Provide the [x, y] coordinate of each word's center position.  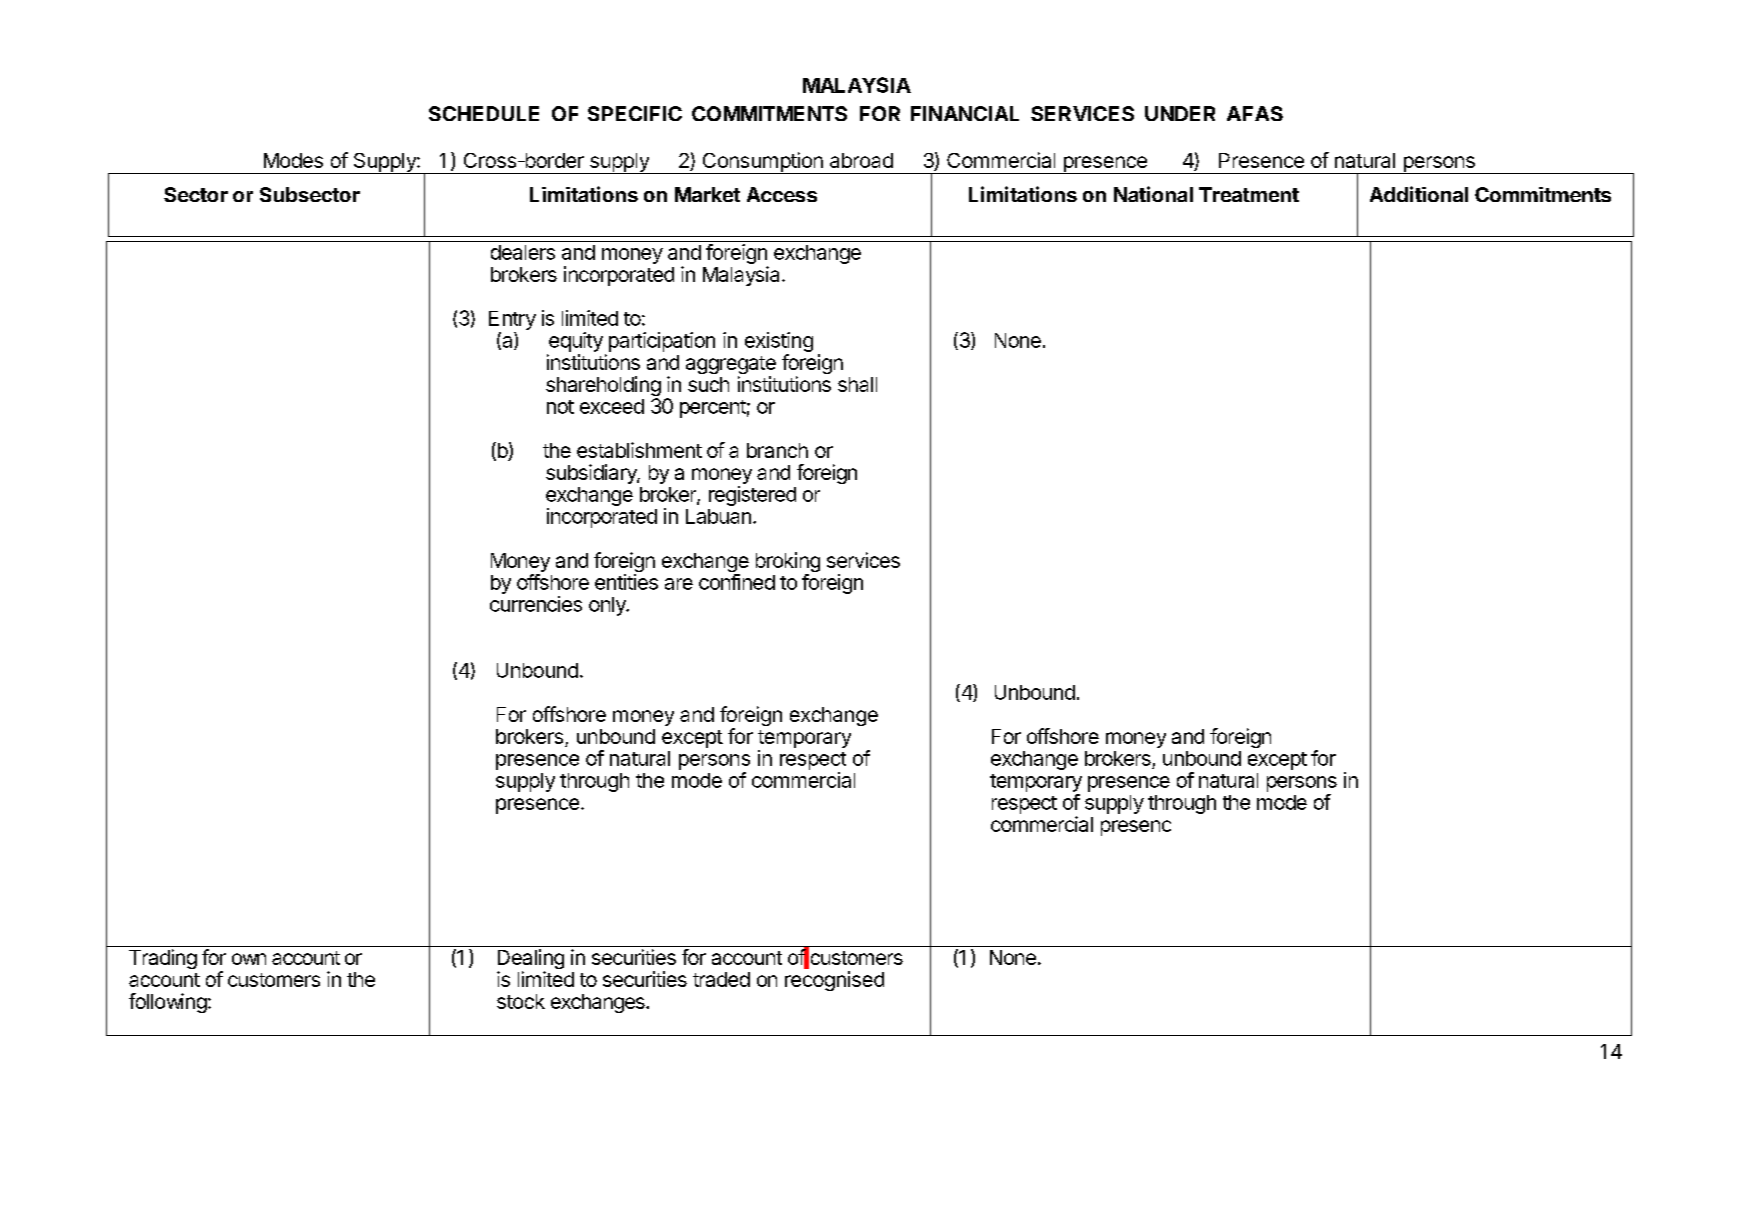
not [560, 407]
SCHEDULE [484, 113]
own [249, 959]
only [608, 606]
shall [857, 384]
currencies [536, 604]
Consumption [762, 163]
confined [737, 582]
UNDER [1180, 113]
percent [713, 409]
